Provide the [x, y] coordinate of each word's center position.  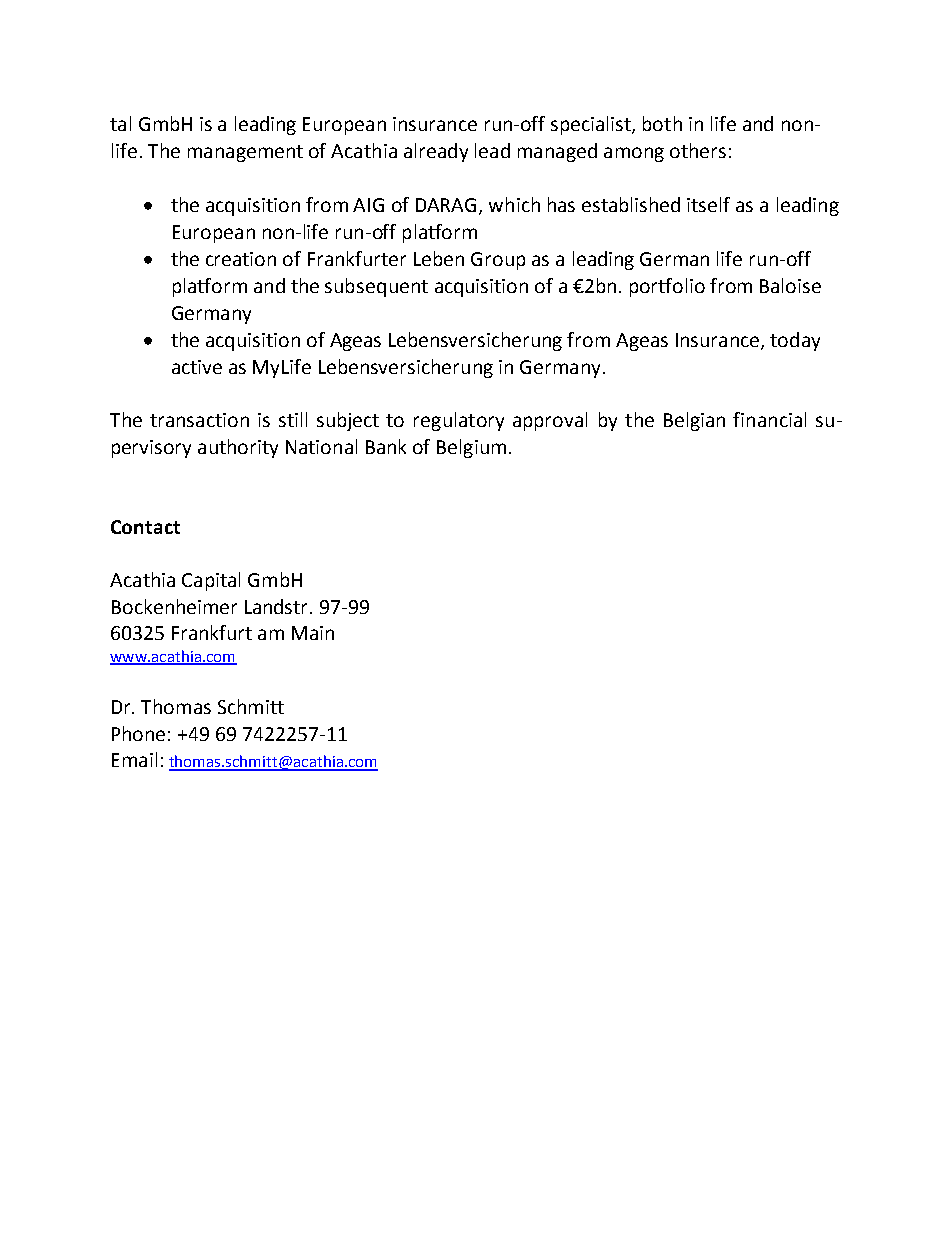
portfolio [667, 287]
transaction [199, 420]
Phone [138, 733]
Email [134, 759]
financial [769, 419]
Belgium [471, 448]
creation [241, 259]
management [245, 153]
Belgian [694, 421]
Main [313, 633]
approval [550, 421]
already [436, 152]
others [698, 150]
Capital [211, 581]
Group [498, 261]
